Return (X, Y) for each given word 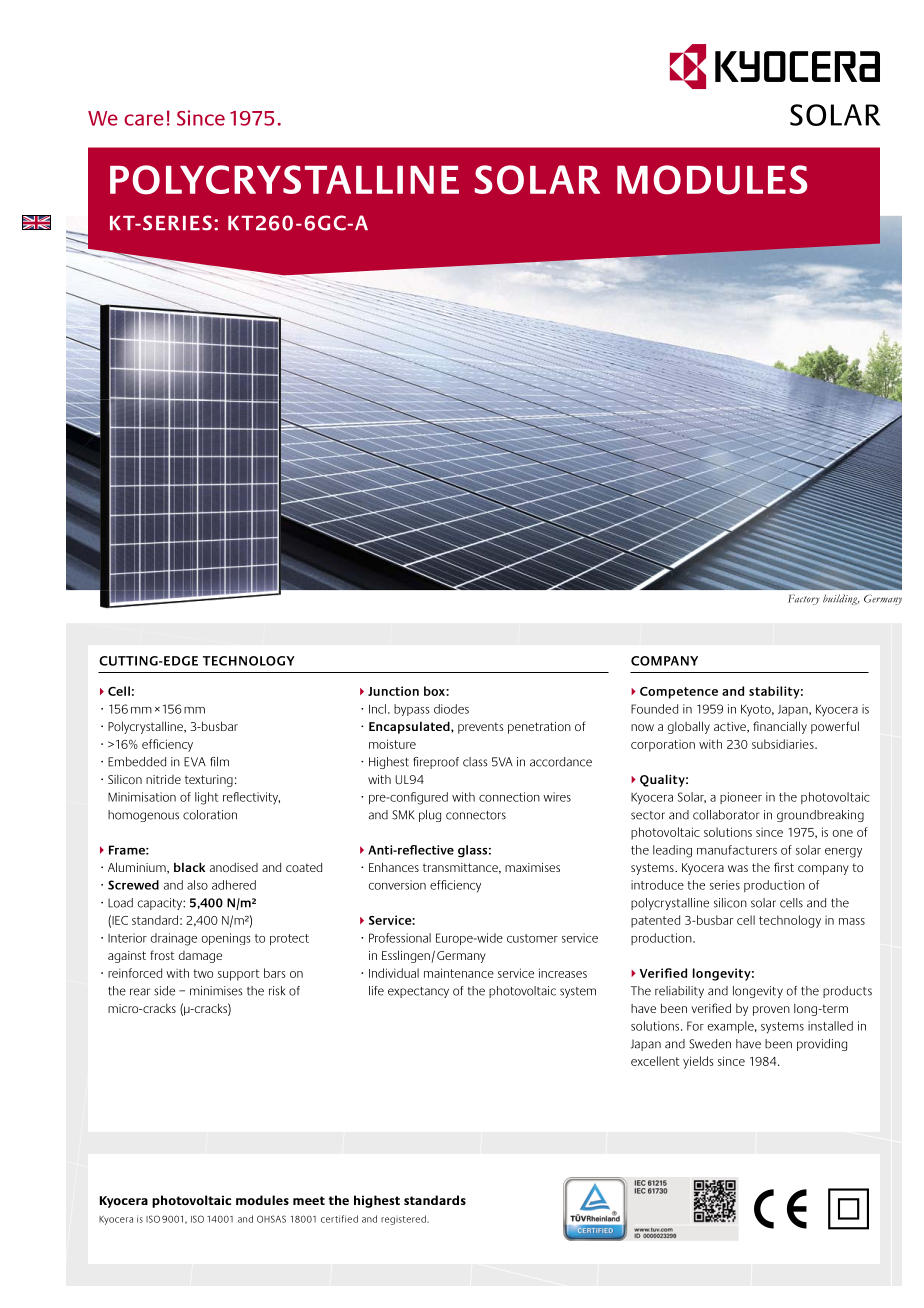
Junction (393, 691)
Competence (679, 693)
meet (309, 1200)
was (738, 868)
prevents (481, 728)
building (841, 599)
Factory (804, 599)
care (144, 120)
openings (226, 939)
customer (532, 938)
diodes (451, 709)
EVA (195, 762)
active (731, 727)
